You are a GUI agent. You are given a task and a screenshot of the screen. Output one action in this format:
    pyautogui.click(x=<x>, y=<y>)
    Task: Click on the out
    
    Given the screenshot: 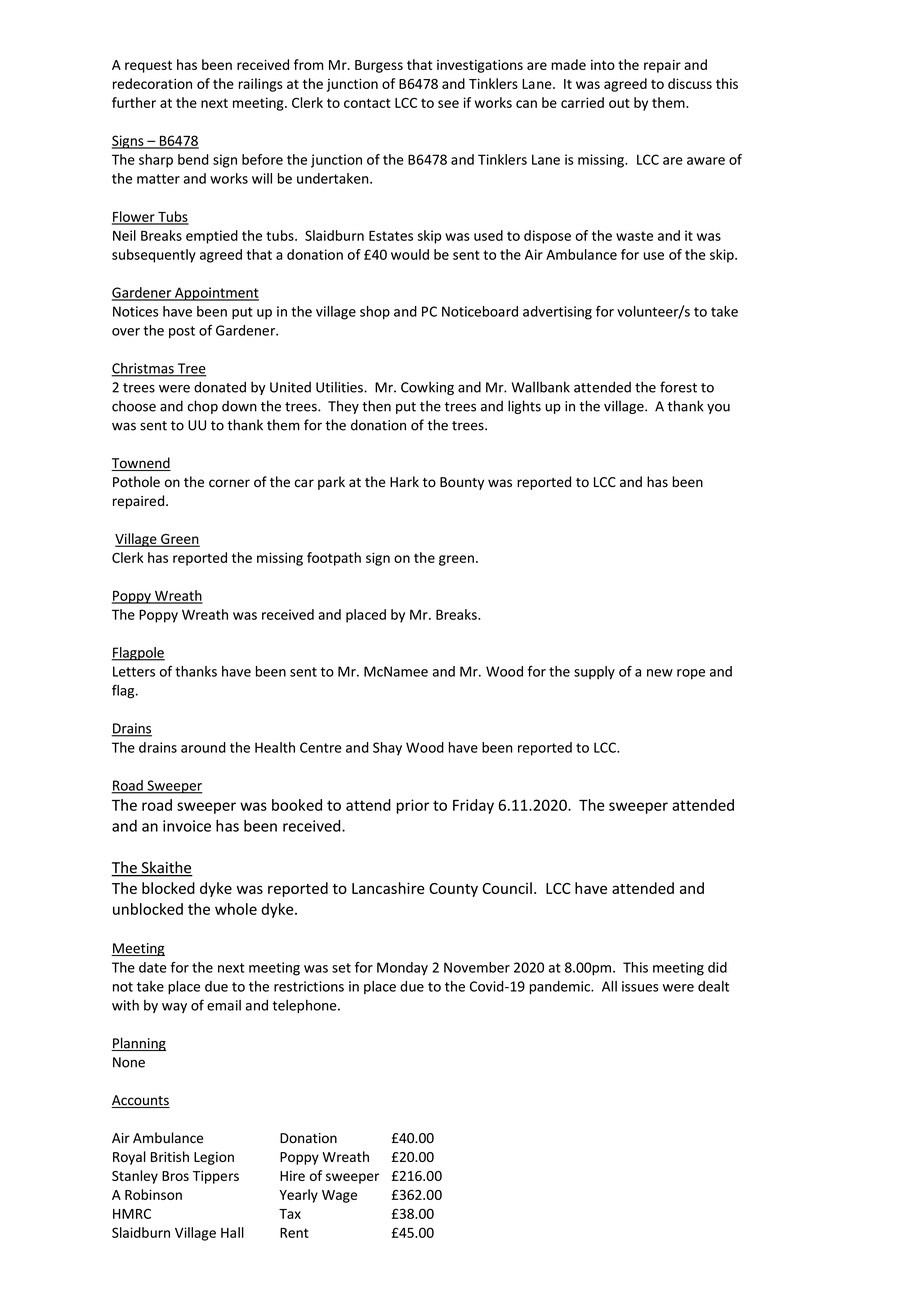 What is the action you would take?
    pyautogui.click(x=619, y=103)
